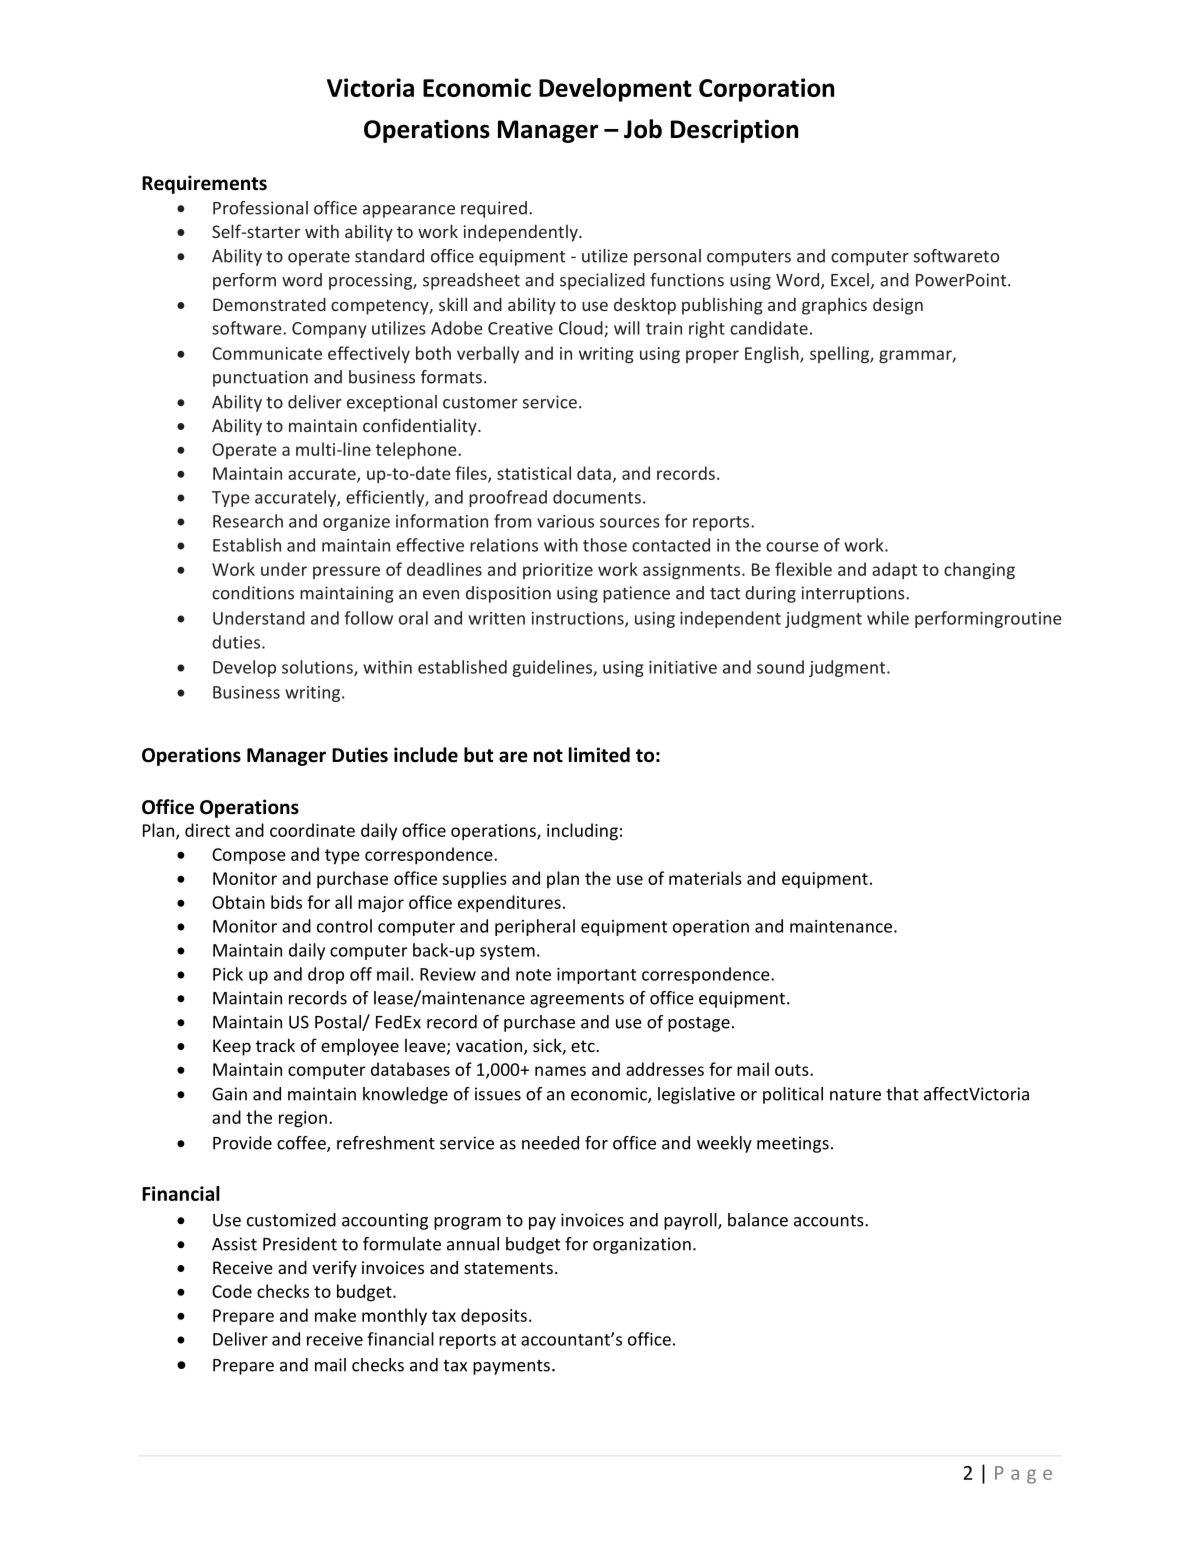  I want to click on Job, so click(643, 129).
